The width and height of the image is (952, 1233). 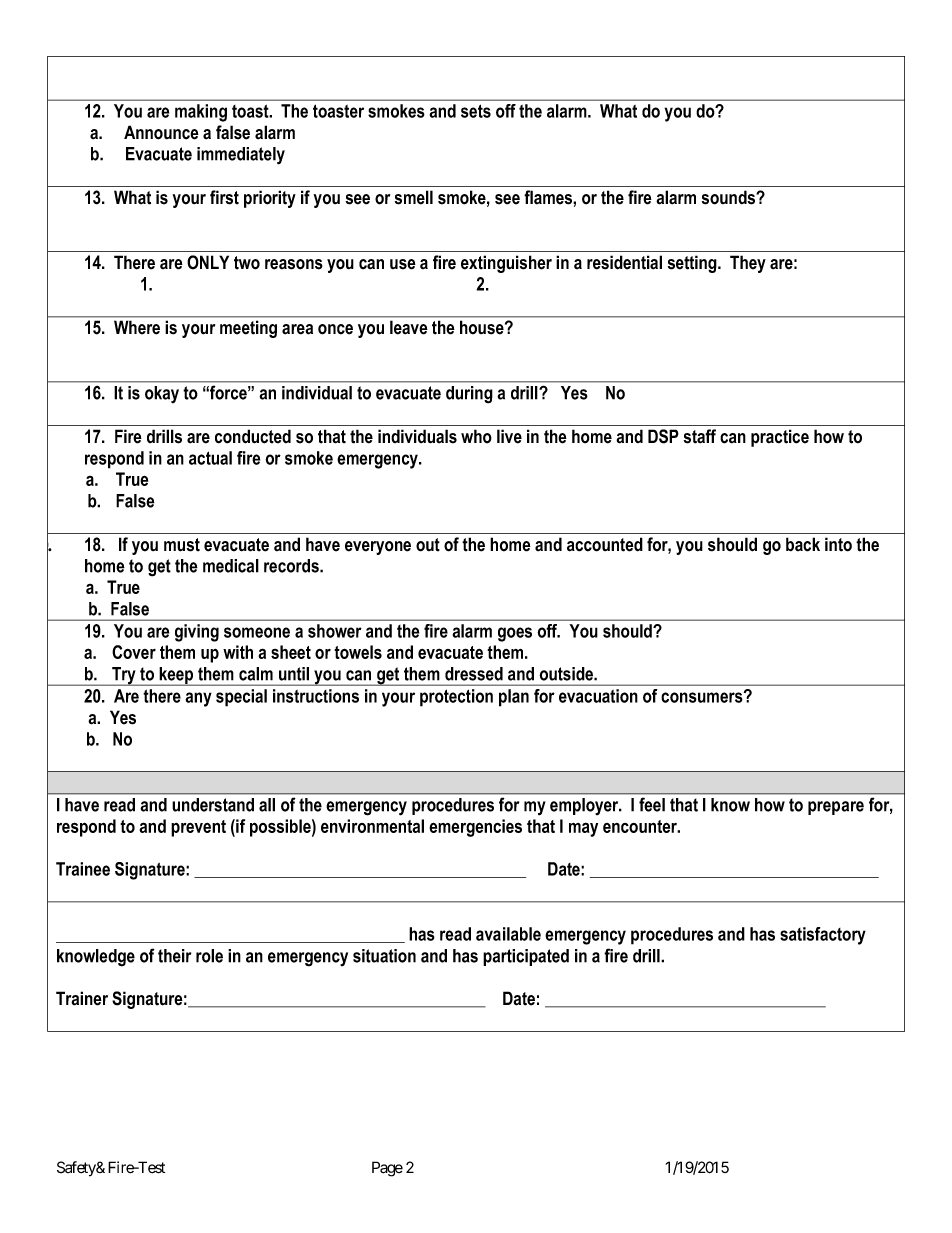 I want to click on They, so click(x=748, y=264).
